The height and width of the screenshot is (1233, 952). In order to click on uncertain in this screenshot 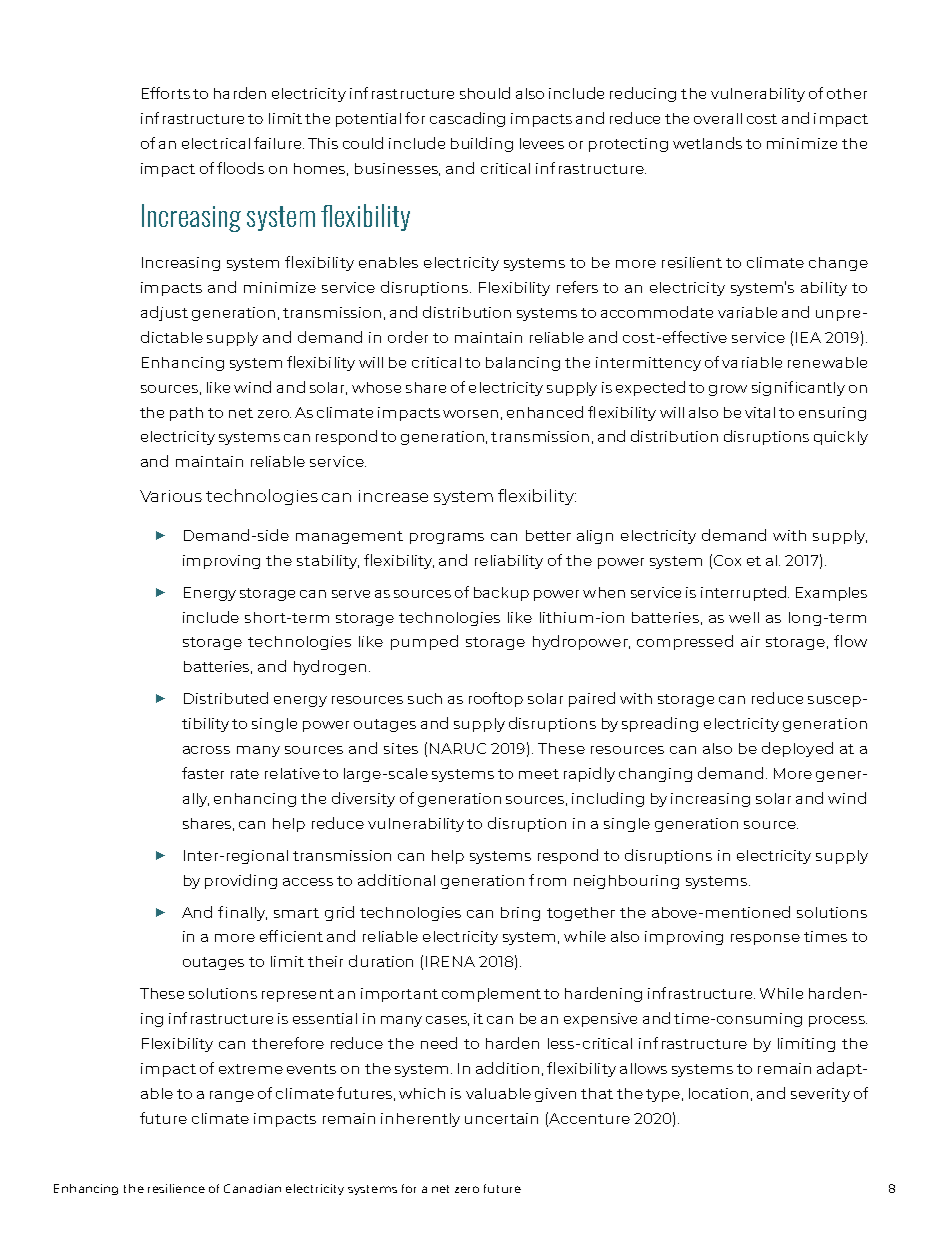, I will do `click(501, 1118)`.
